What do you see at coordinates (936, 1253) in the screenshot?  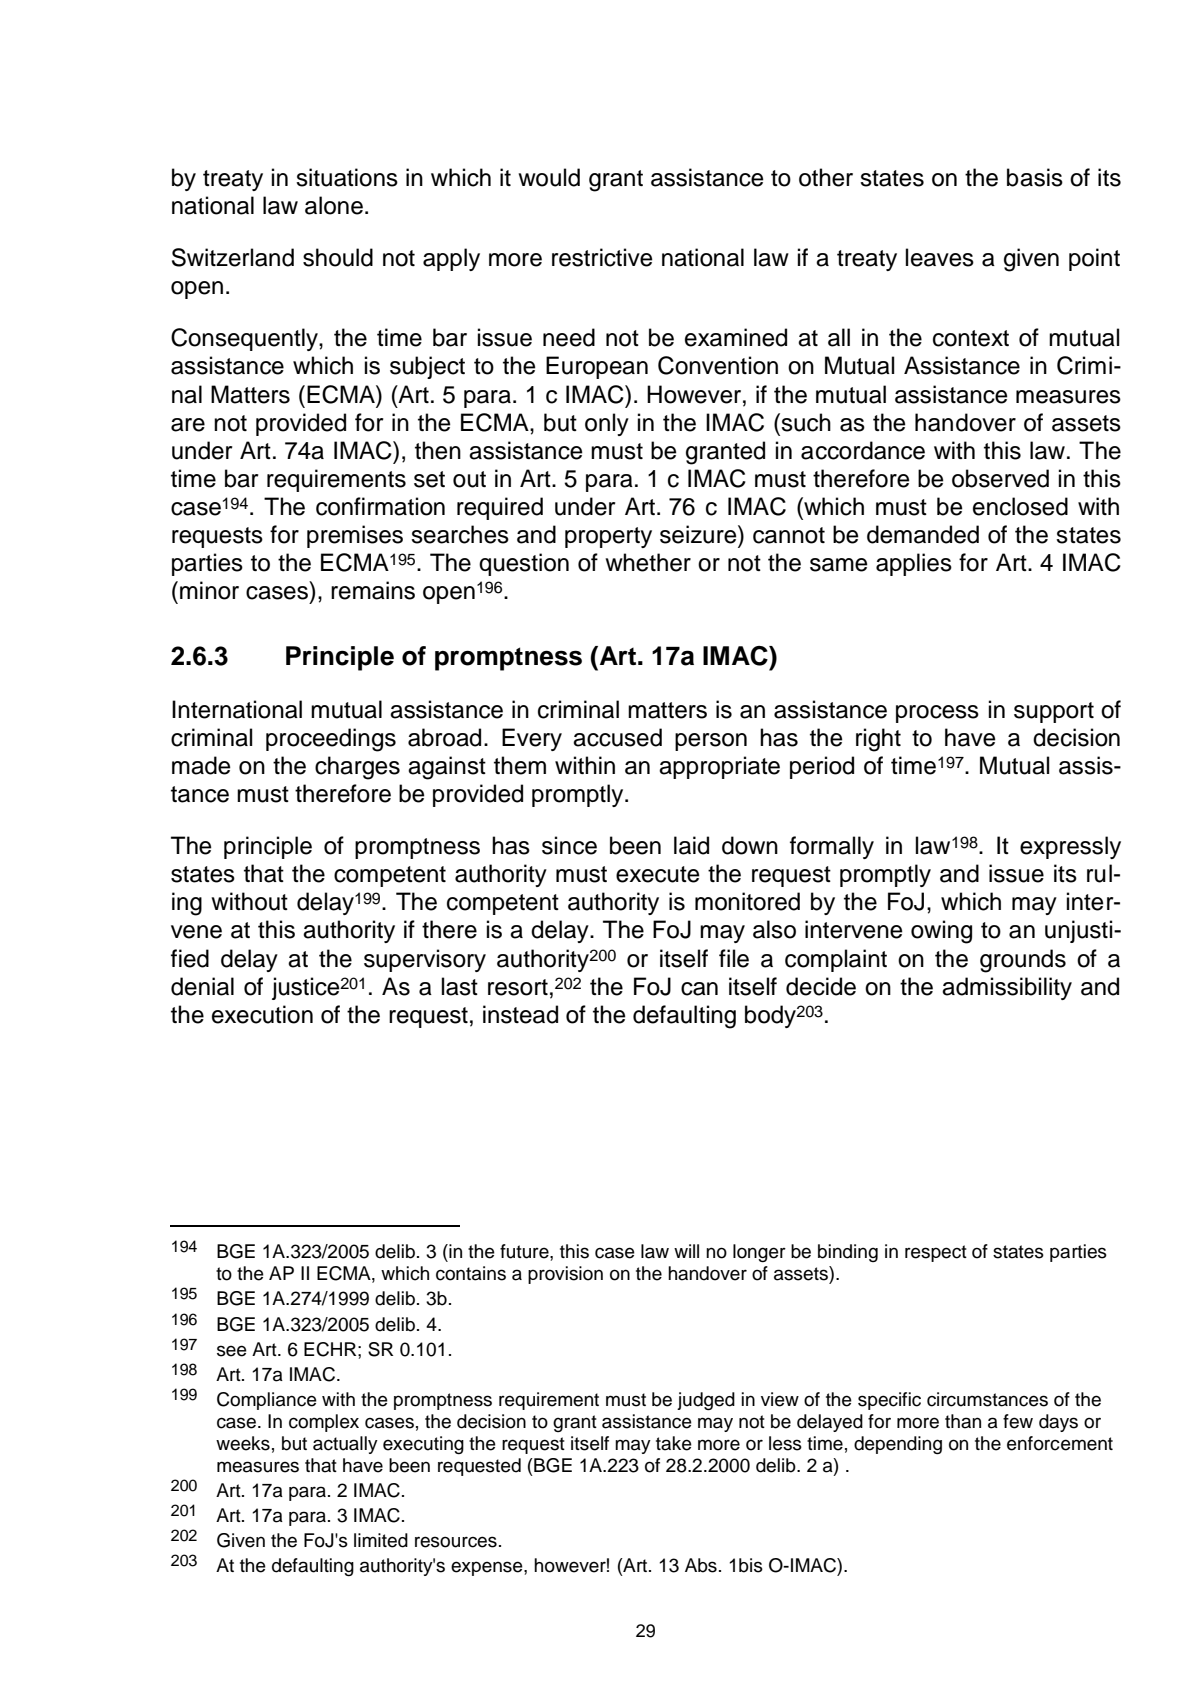 I see `respect` at bounding box center [936, 1253].
